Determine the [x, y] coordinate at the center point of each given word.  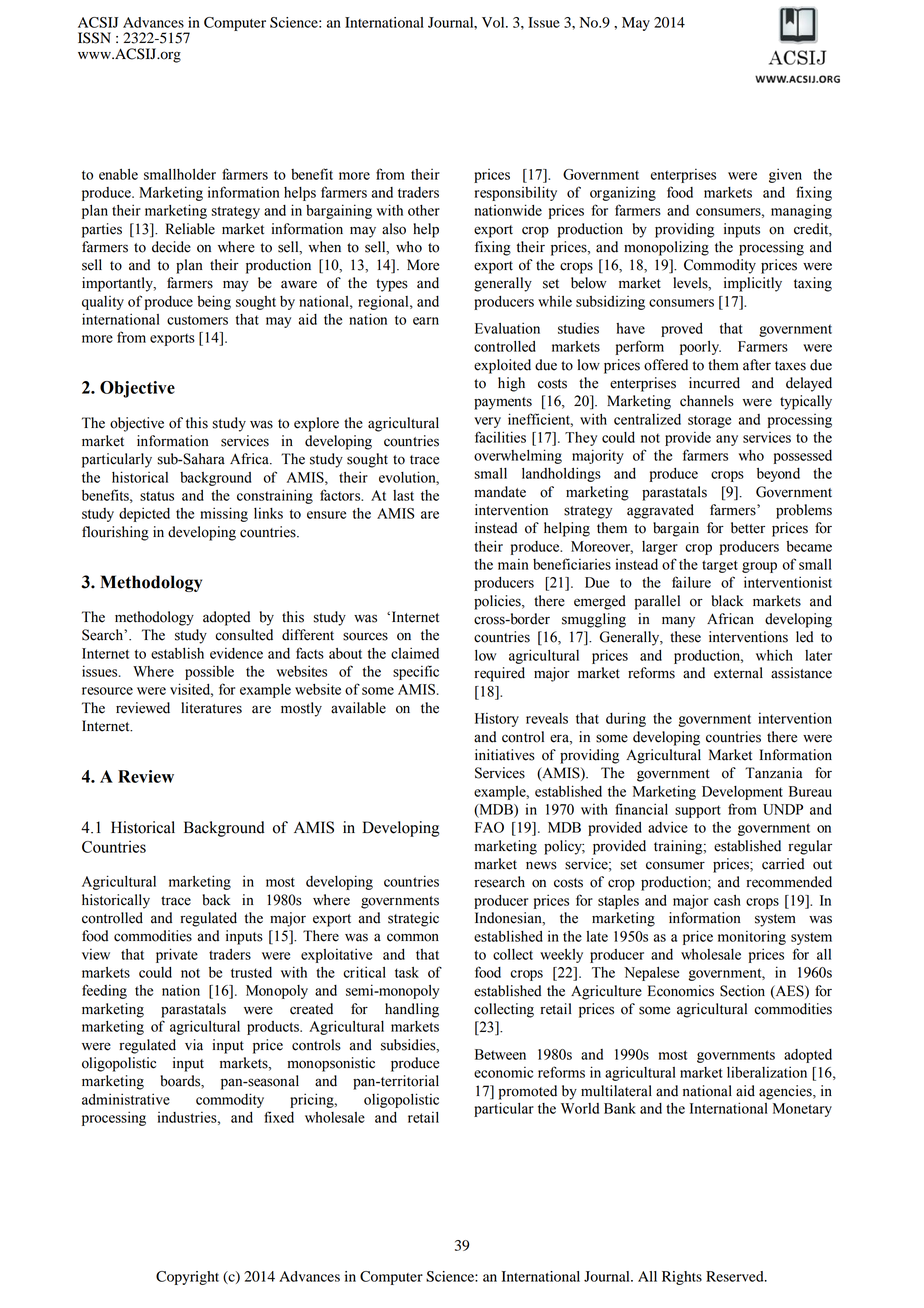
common [413, 937]
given [785, 175]
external [738, 673]
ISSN [94, 38]
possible [209, 673]
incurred [714, 383]
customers [197, 320]
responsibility [516, 193]
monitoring [752, 937]
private [177, 955]
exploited [502, 366]
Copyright [187, 1278]
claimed [415, 653]
